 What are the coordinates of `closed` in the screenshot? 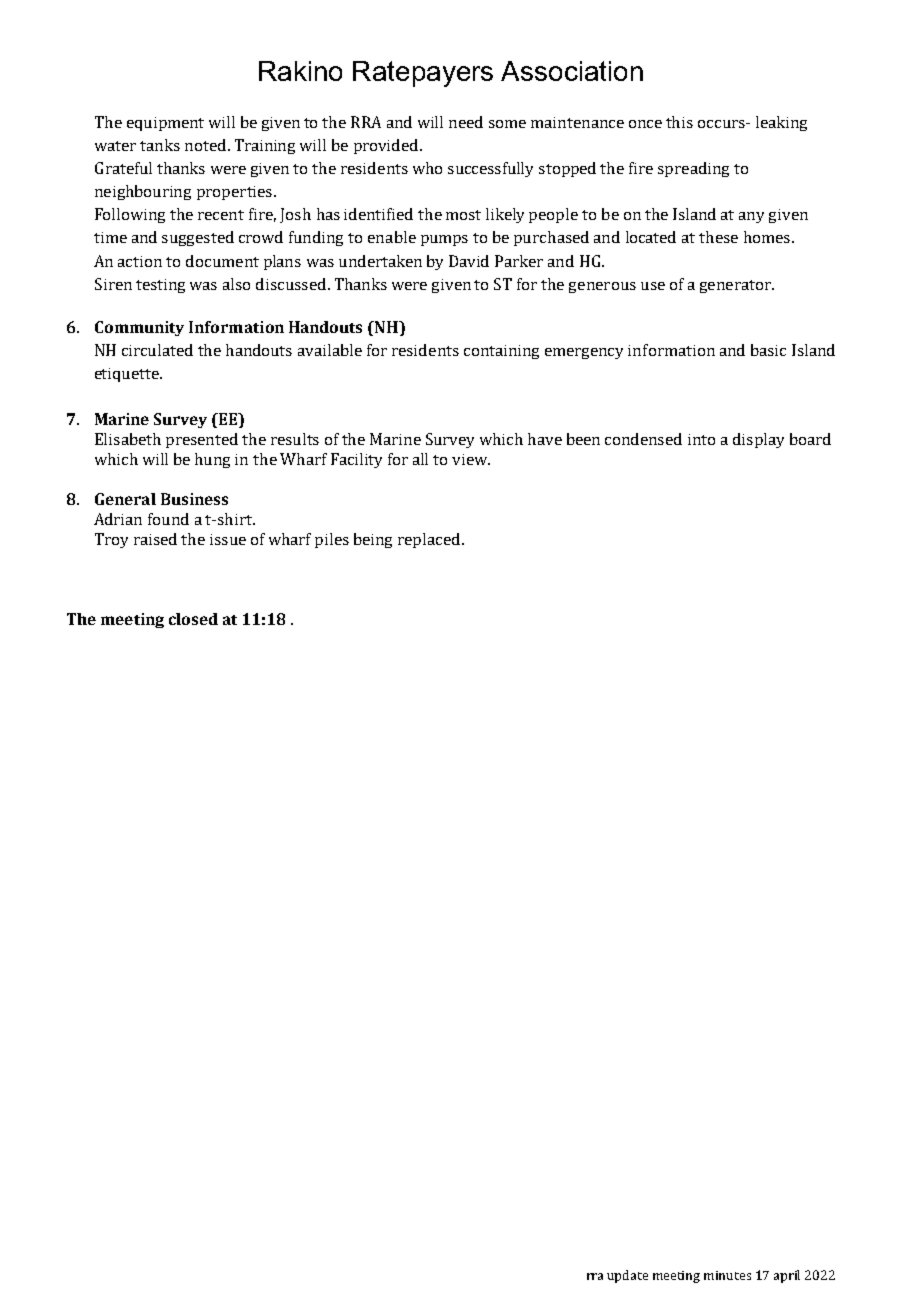 It's located at (193, 619).
